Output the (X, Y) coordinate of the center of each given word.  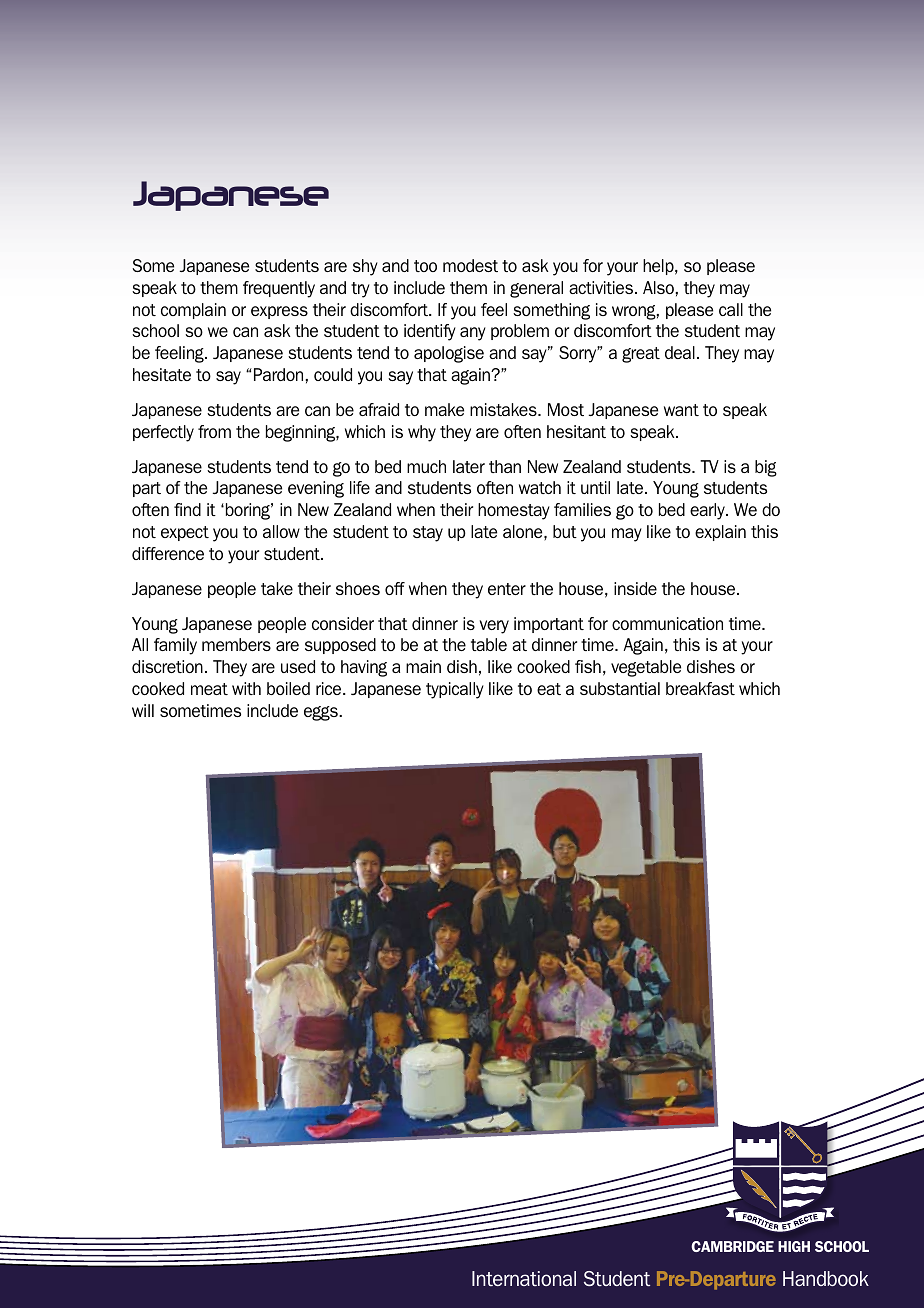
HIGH (794, 1246)
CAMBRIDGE (732, 1246)
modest (470, 265)
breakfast (700, 688)
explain (720, 533)
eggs (322, 713)
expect (185, 533)
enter (507, 589)
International (524, 1278)
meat (209, 689)
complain (193, 311)
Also (658, 287)
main (423, 666)
